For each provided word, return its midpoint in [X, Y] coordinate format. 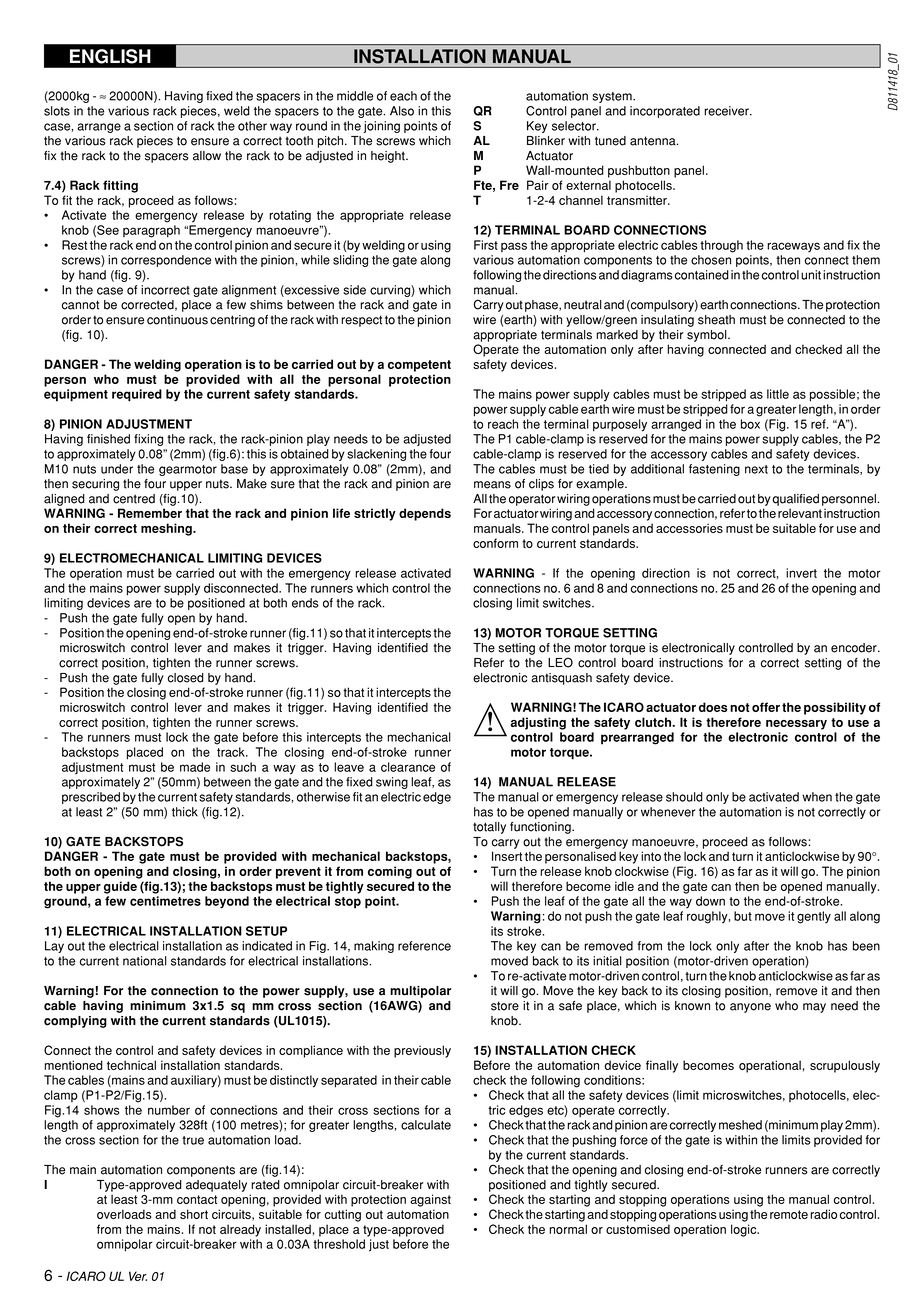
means [492, 485]
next [756, 469]
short [194, 1214]
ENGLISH [110, 56]
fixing [148, 440]
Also [402, 111]
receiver [727, 111]
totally [489, 828]
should [684, 797]
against [430, 1200]
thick [185, 812]
